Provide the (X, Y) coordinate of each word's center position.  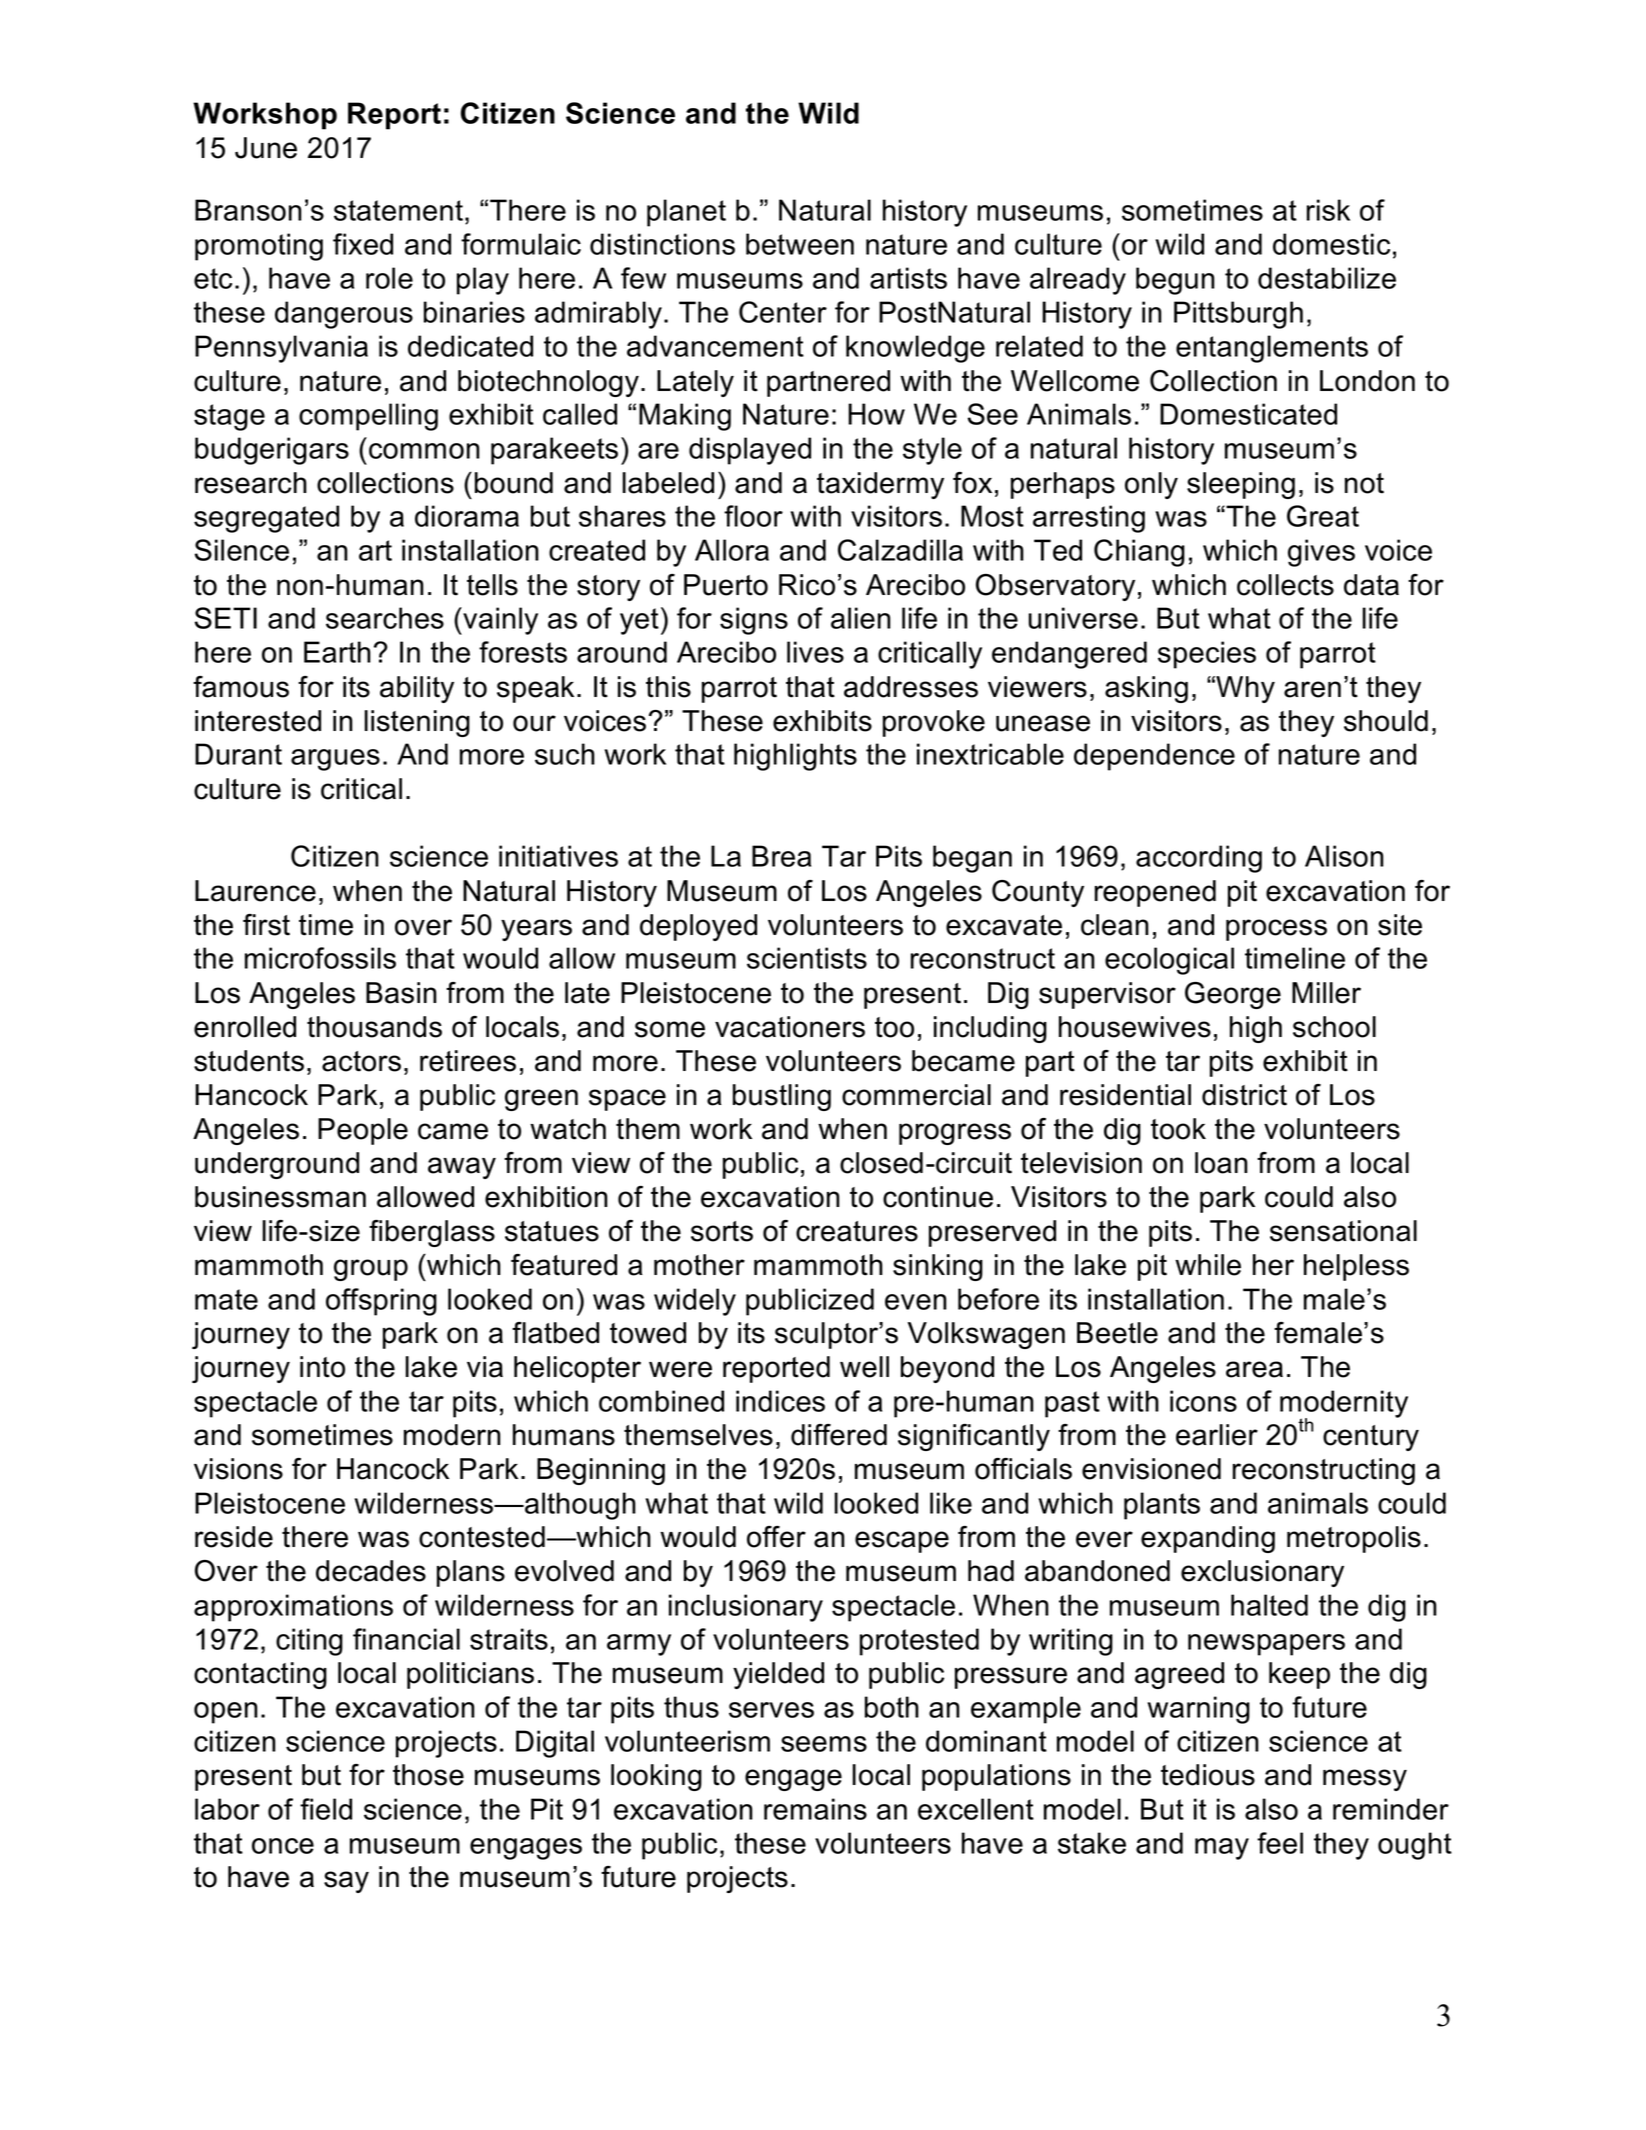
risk (1328, 210)
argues (335, 760)
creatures (857, 1231)
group (371, 1270)
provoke (934, 723)
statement (398, 210)
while (1208, 1265)
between (800, 244)
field (326, 1809)
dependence (1154, 757)
